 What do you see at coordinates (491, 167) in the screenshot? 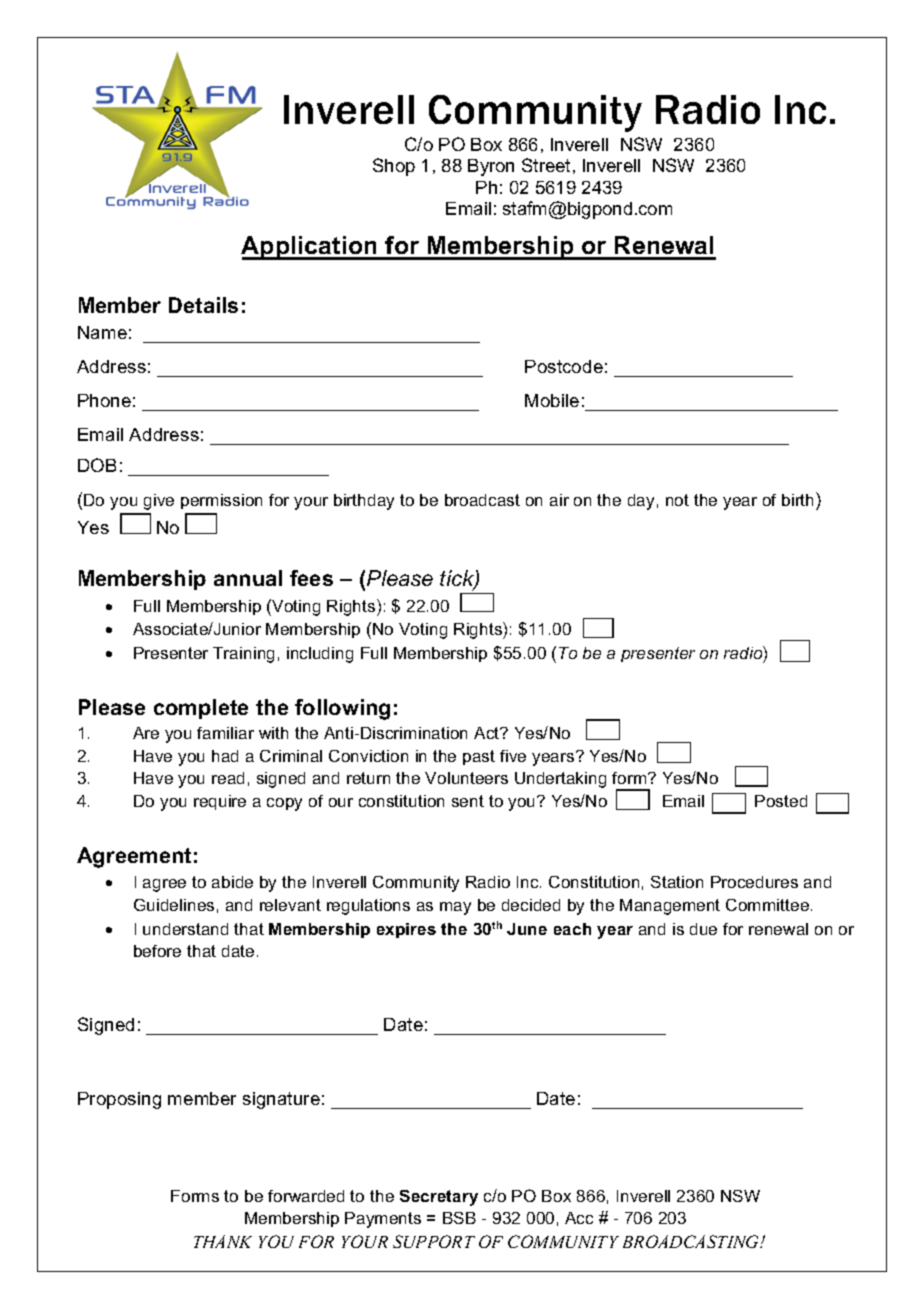
I see `Byron` at bounding box center [491, 167].
